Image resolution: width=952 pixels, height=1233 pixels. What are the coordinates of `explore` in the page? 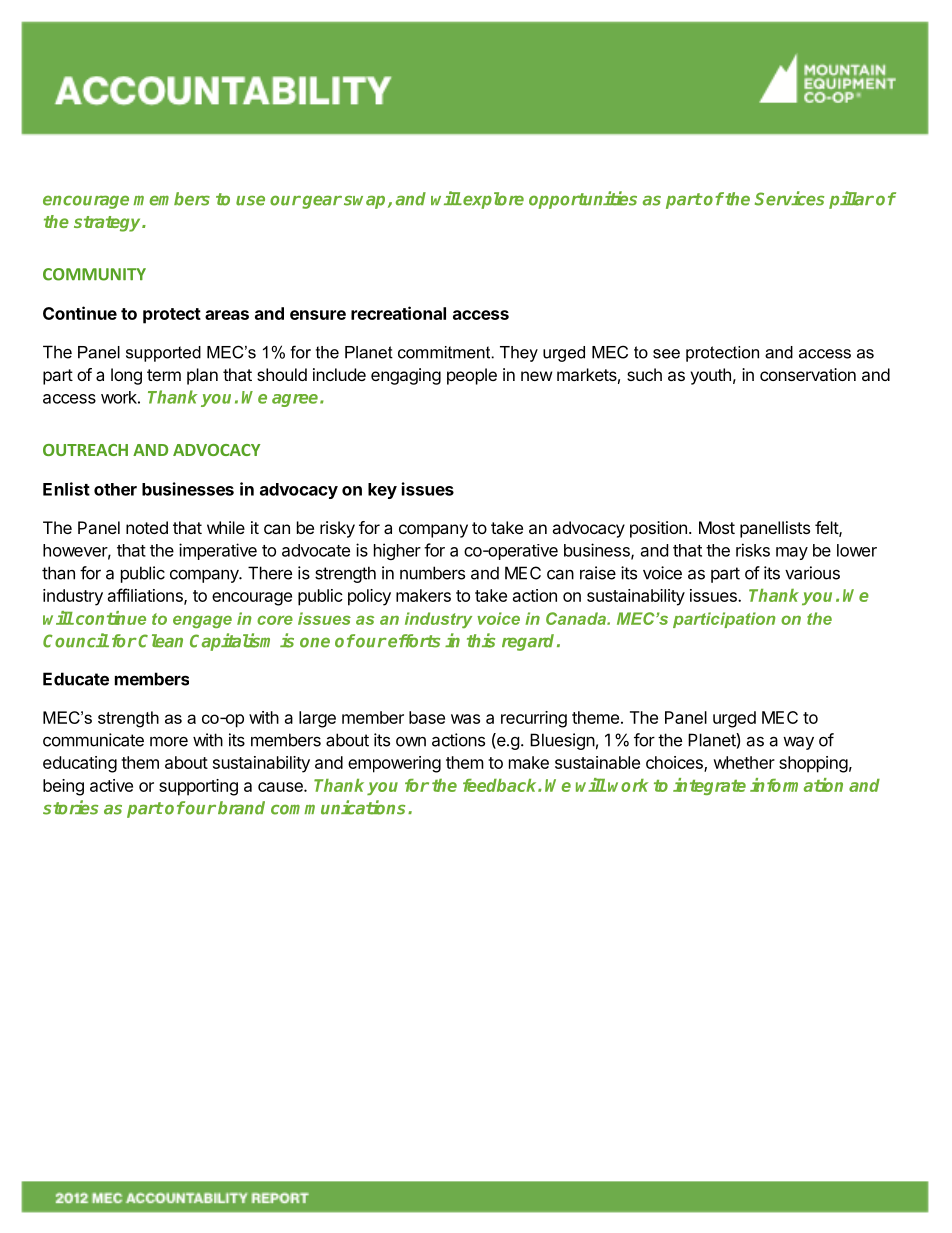 It's located at (493, 200).
